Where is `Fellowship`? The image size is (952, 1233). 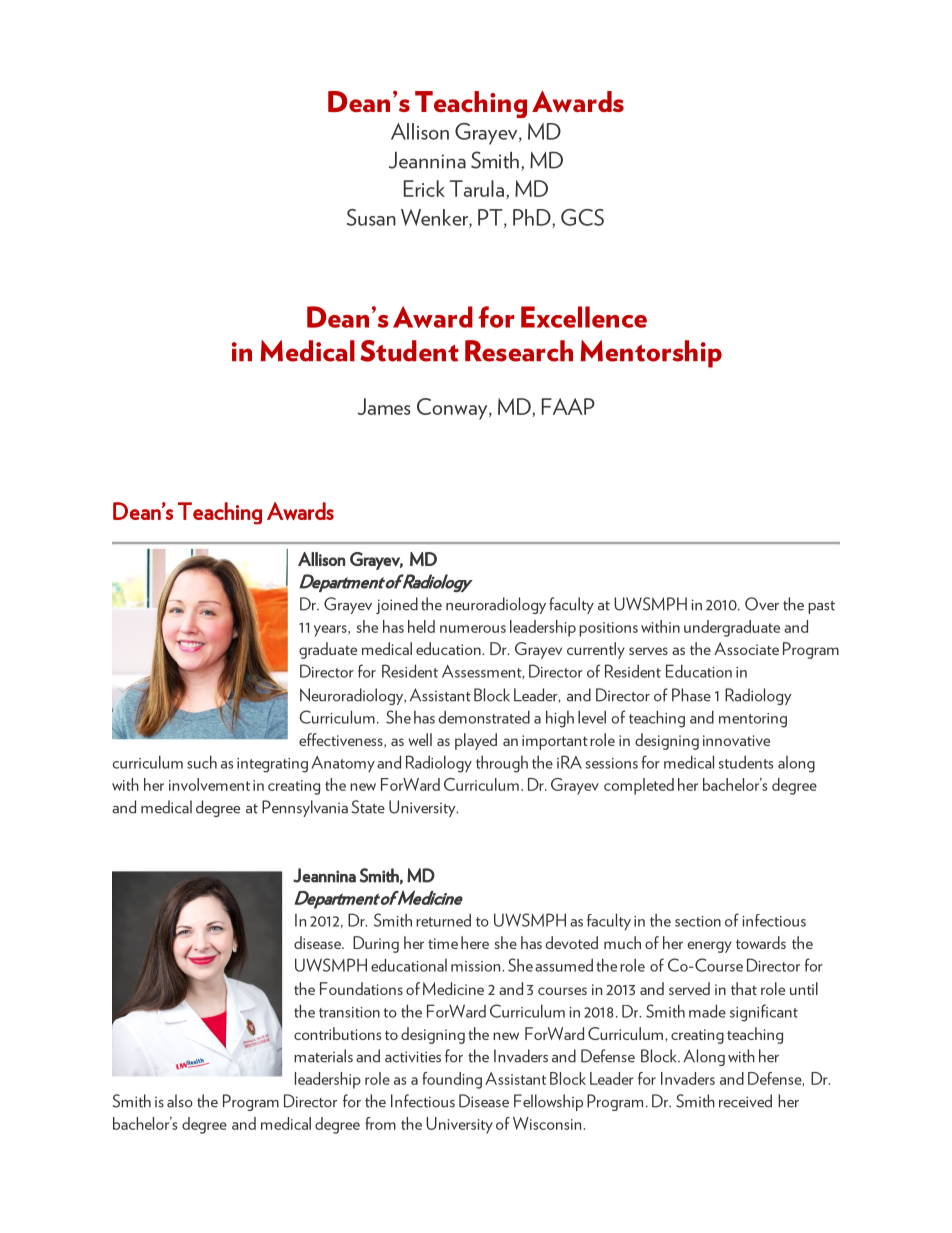 Fellowship is located at coordinates (548, 1102).
